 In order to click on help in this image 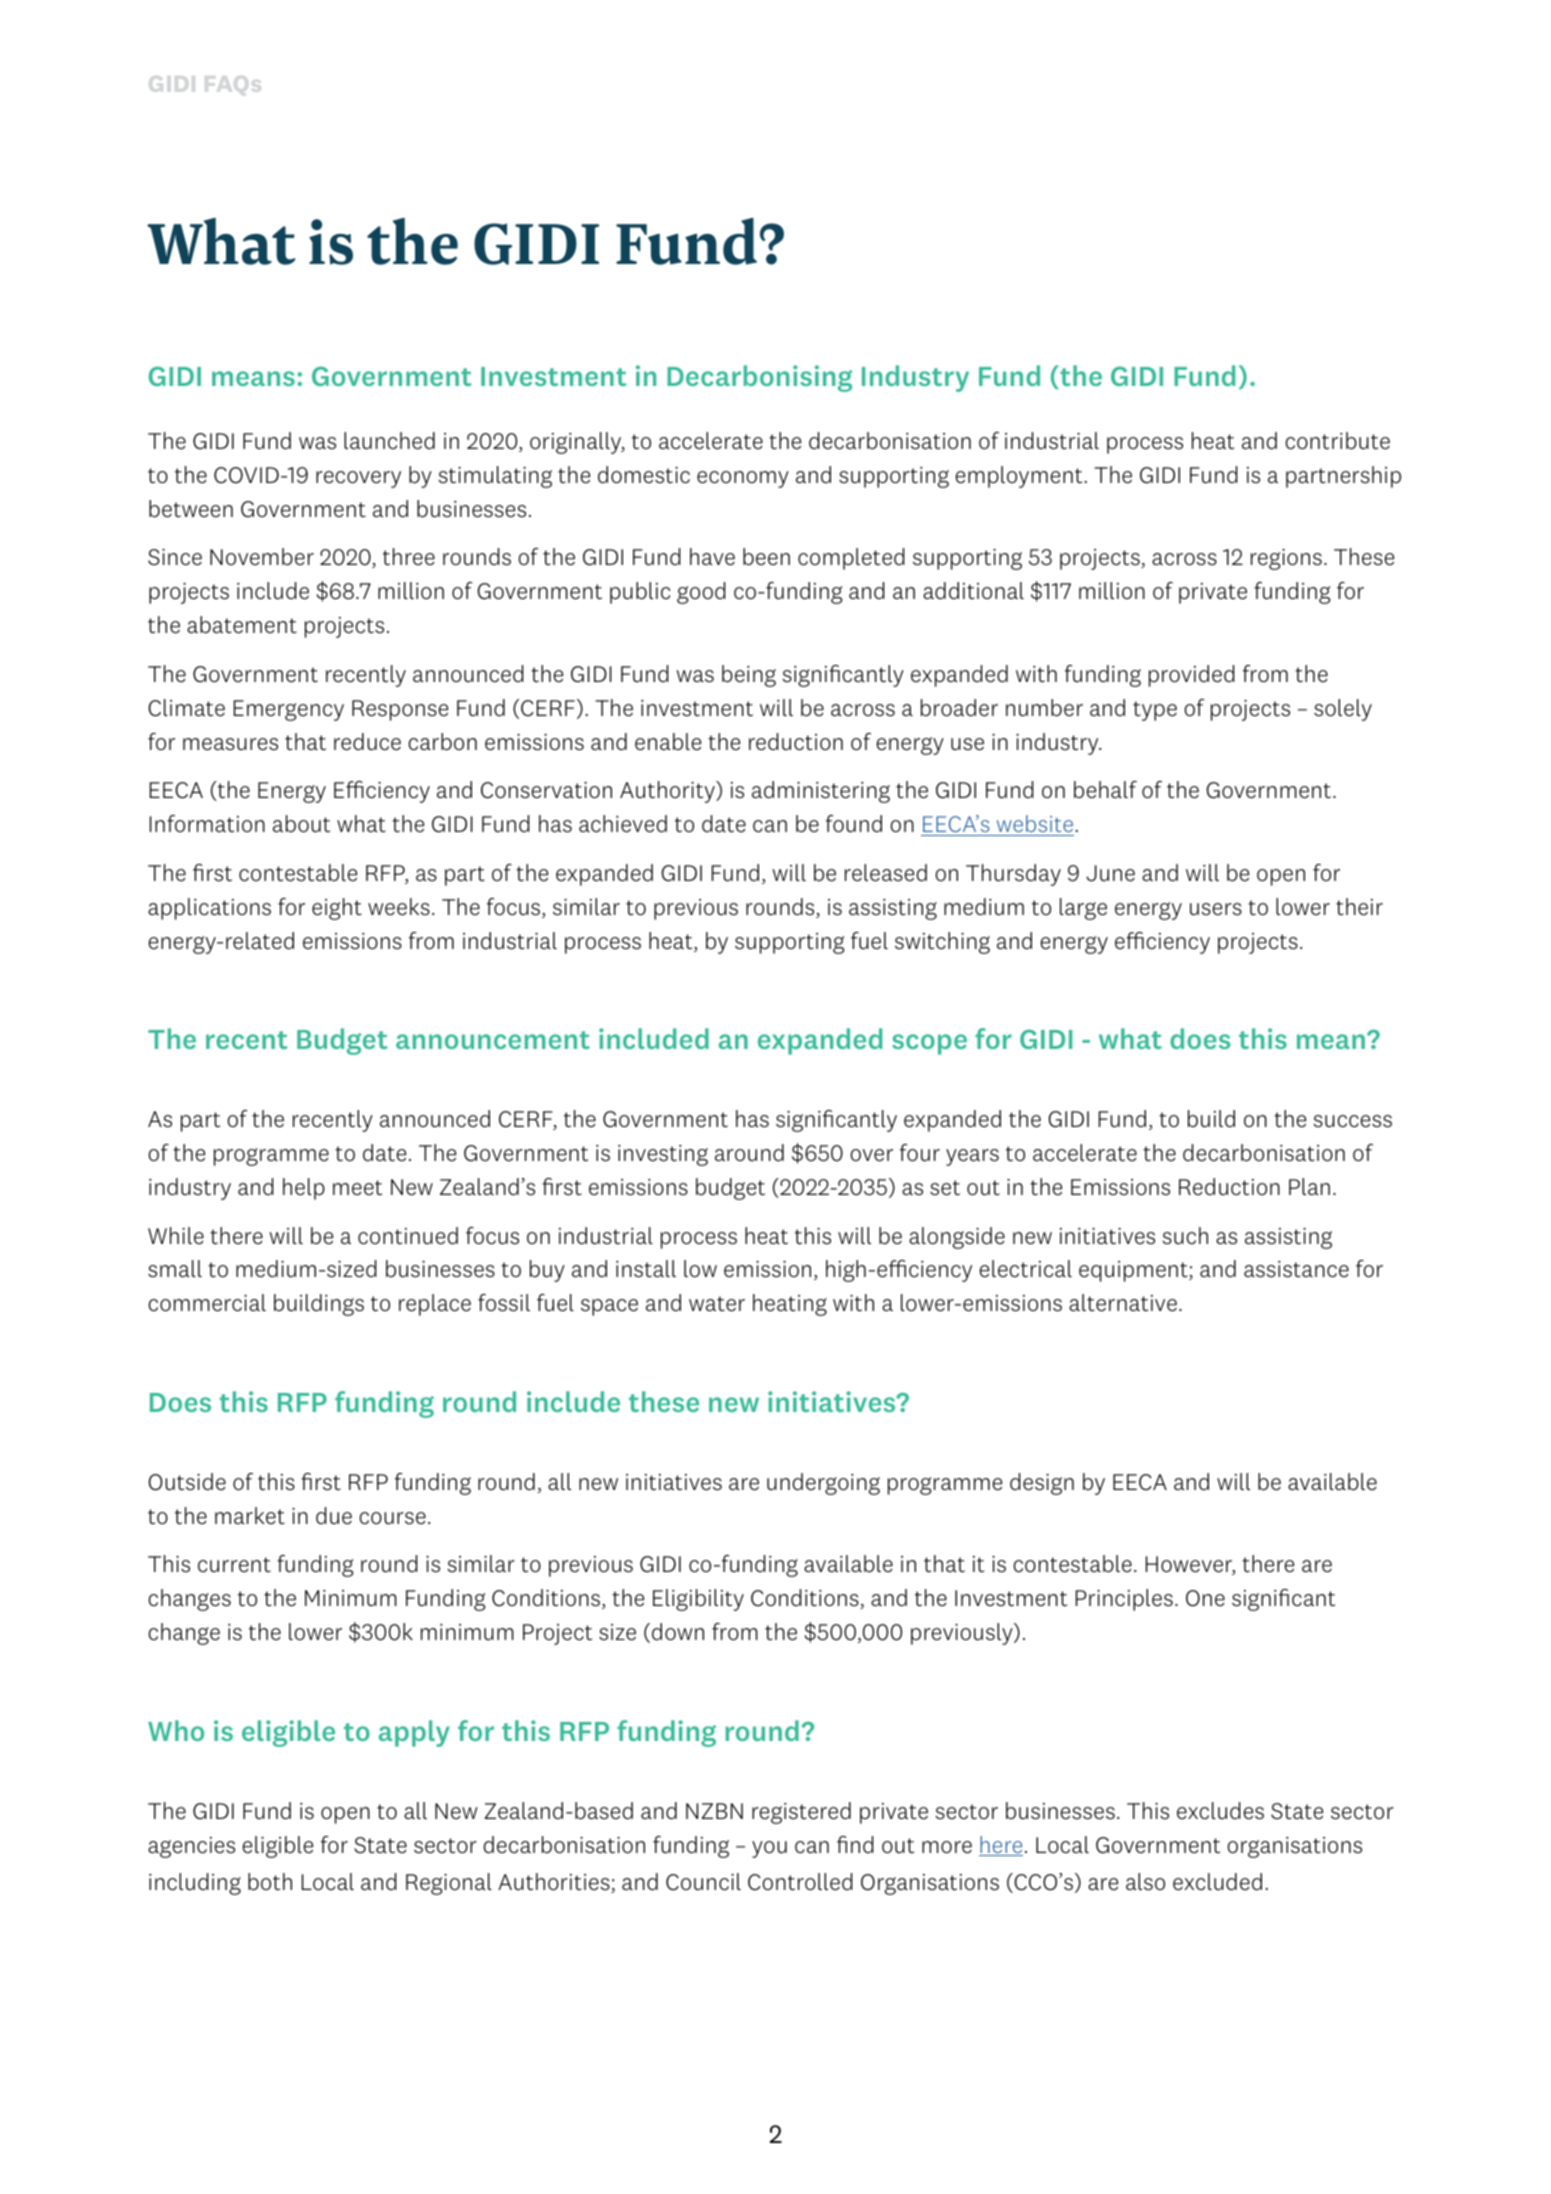, I will do `click(304, 1189)`.
